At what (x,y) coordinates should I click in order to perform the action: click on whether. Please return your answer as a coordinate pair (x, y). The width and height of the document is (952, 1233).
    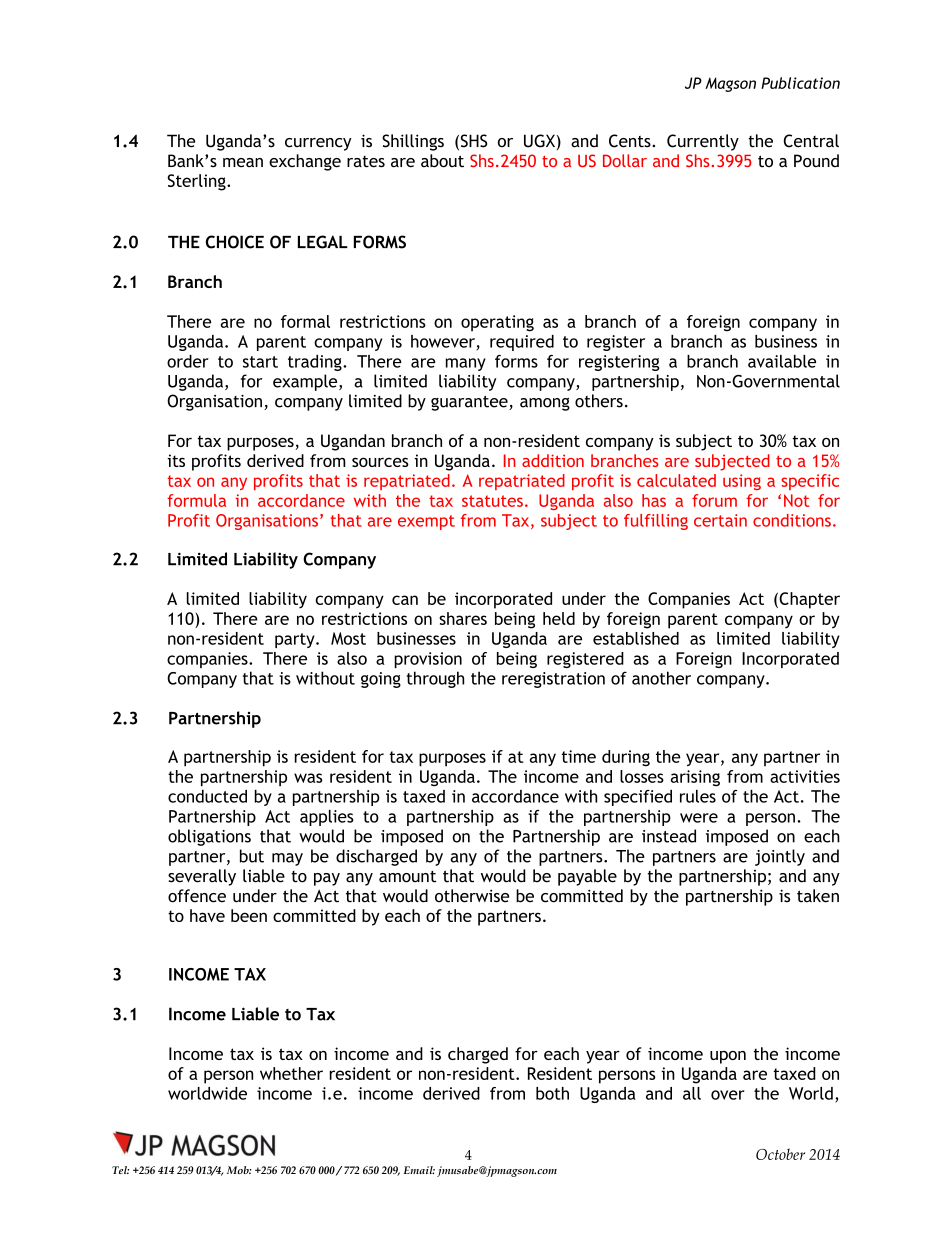
    Looking at the image, I should click on (291, 1073).
